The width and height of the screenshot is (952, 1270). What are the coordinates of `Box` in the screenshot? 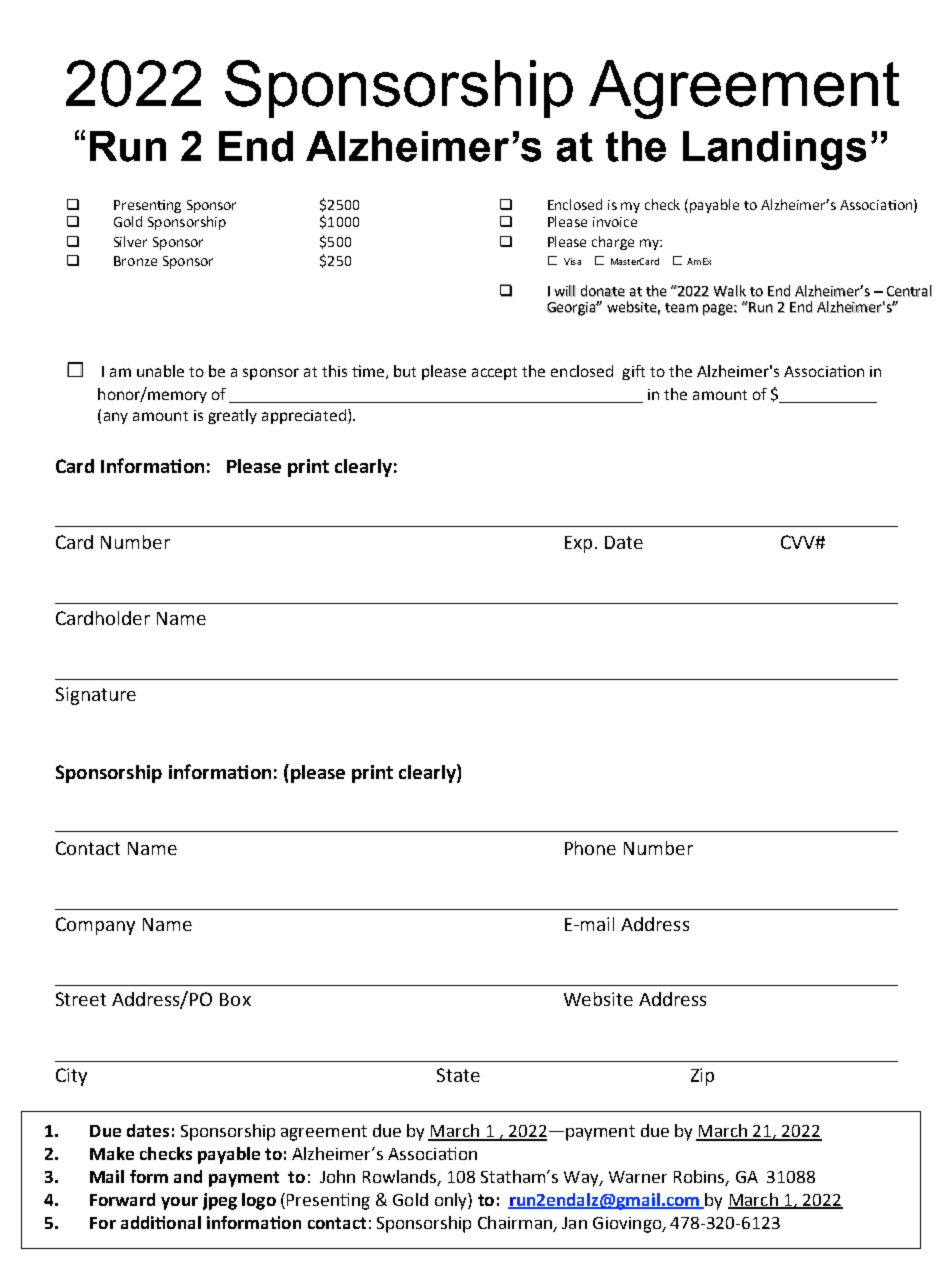 It's located at (235, 999).
